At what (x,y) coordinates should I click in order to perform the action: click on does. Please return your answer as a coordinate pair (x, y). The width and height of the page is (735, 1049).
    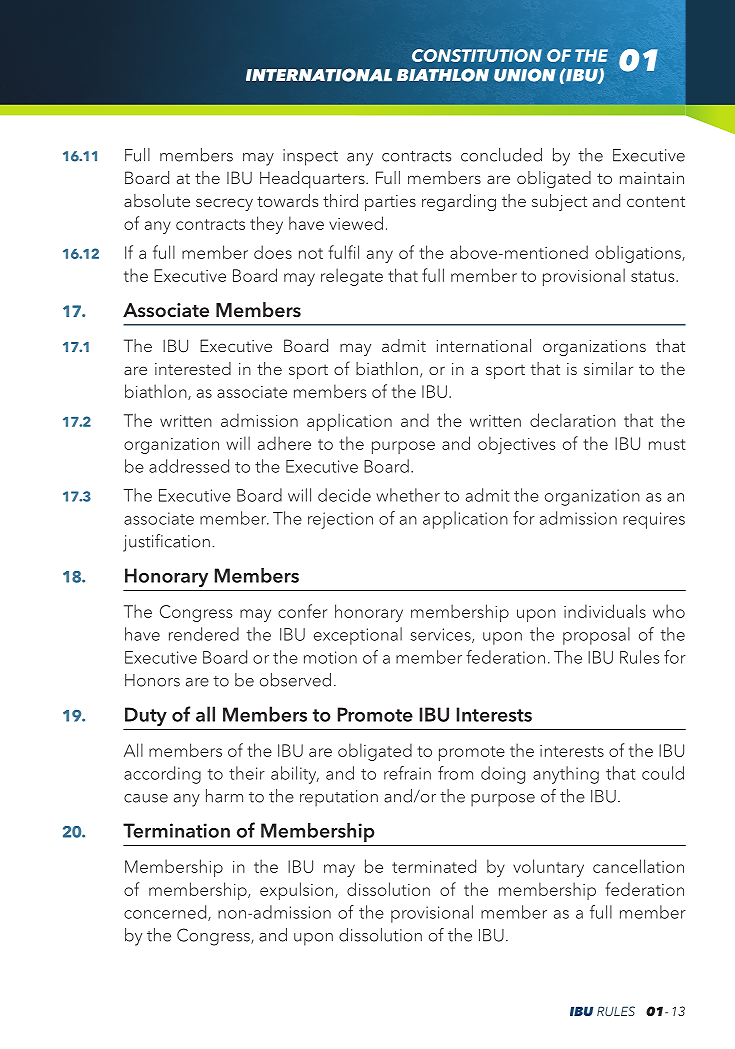
    Looking at the image, I should click on (273, 252).
